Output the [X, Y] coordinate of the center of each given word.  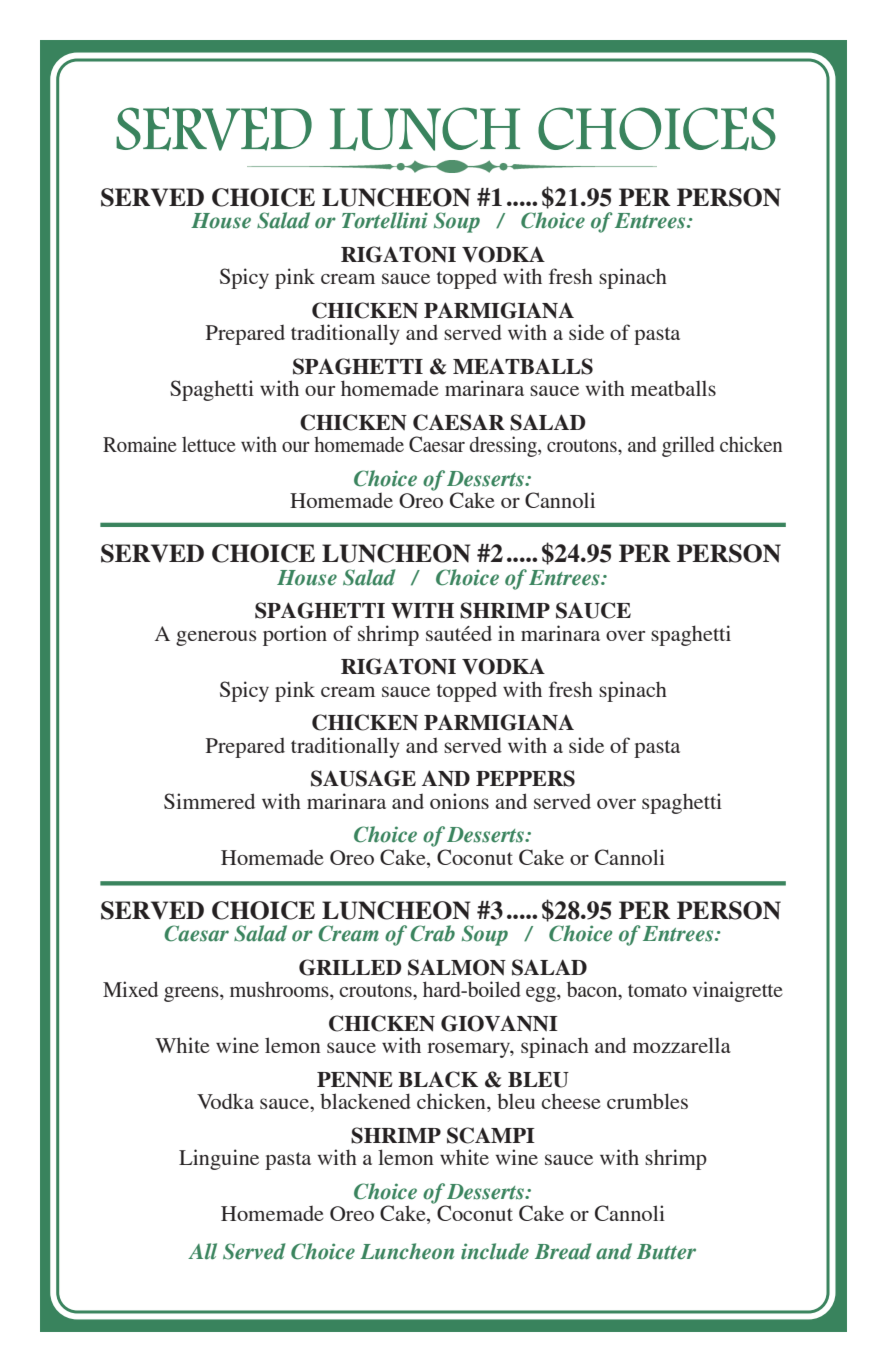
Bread [563, 1251]
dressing [504, 446]
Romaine [140, 444]
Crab [432, 933]
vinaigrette [737, 991]
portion [295, 635]
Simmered [209, 801]
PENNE [355, 1079]
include [495, 1251]
